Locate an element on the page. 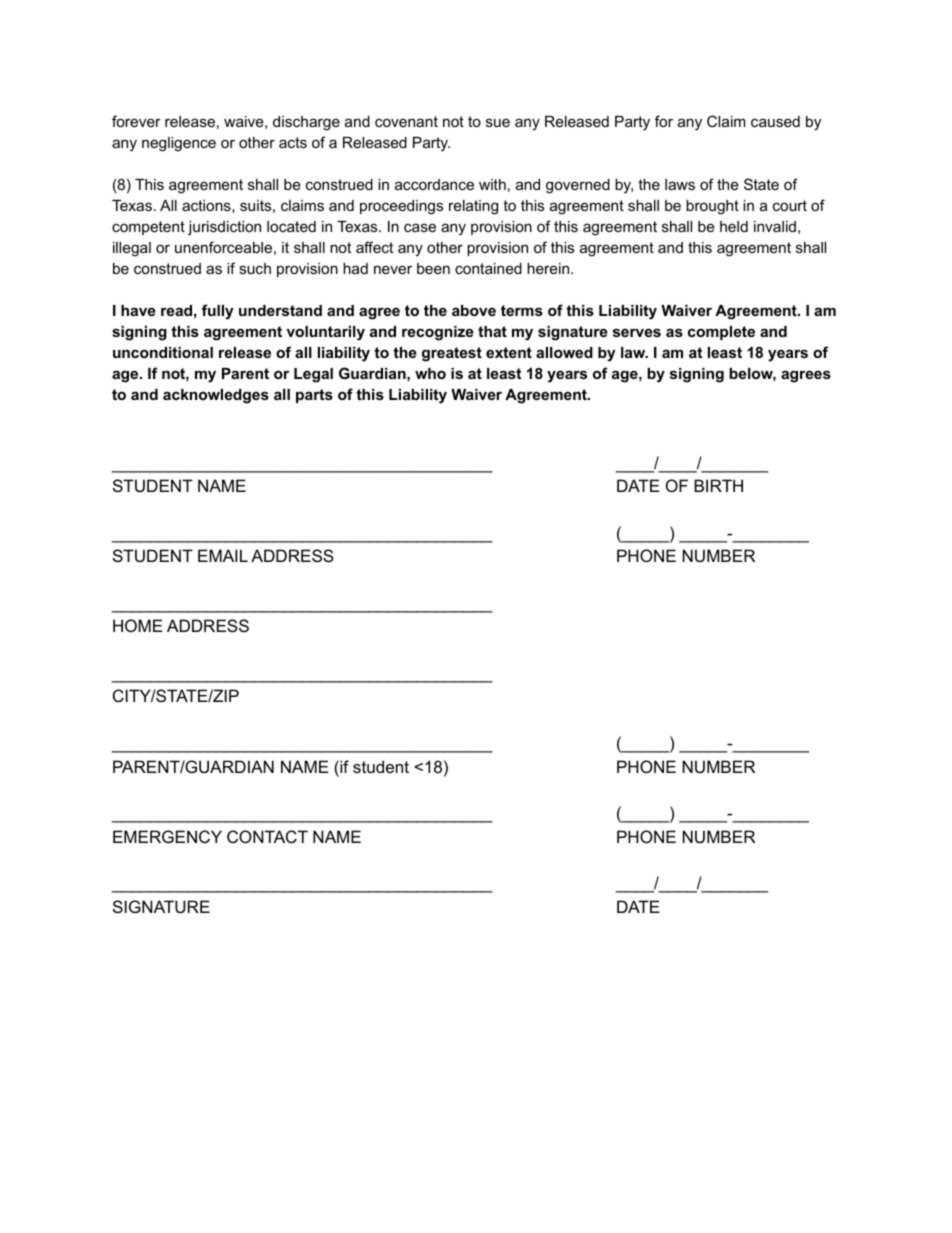  caused is located at coordinates (775, 121).
